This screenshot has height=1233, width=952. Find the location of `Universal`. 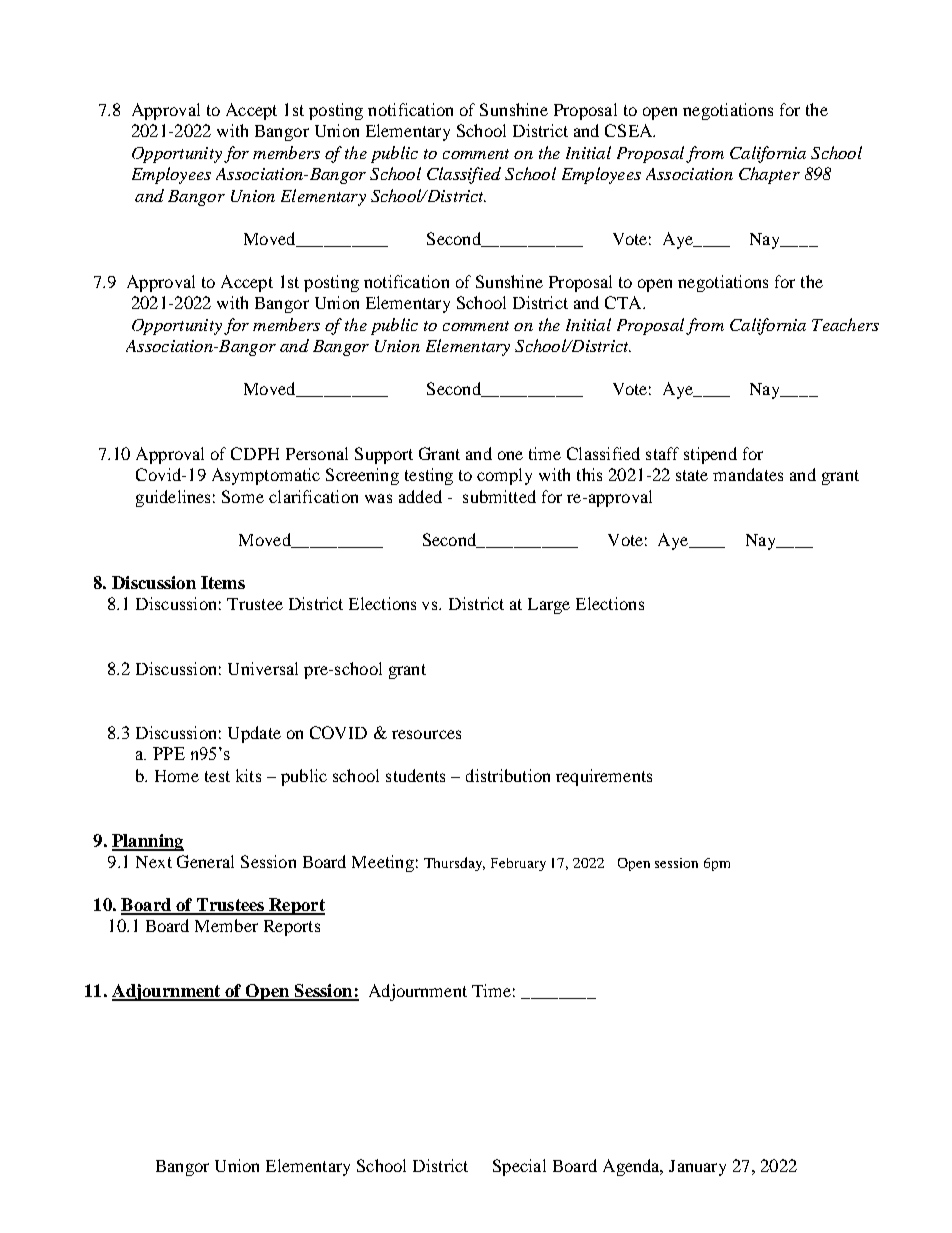

Universal is located at coordinates (263, 668).
